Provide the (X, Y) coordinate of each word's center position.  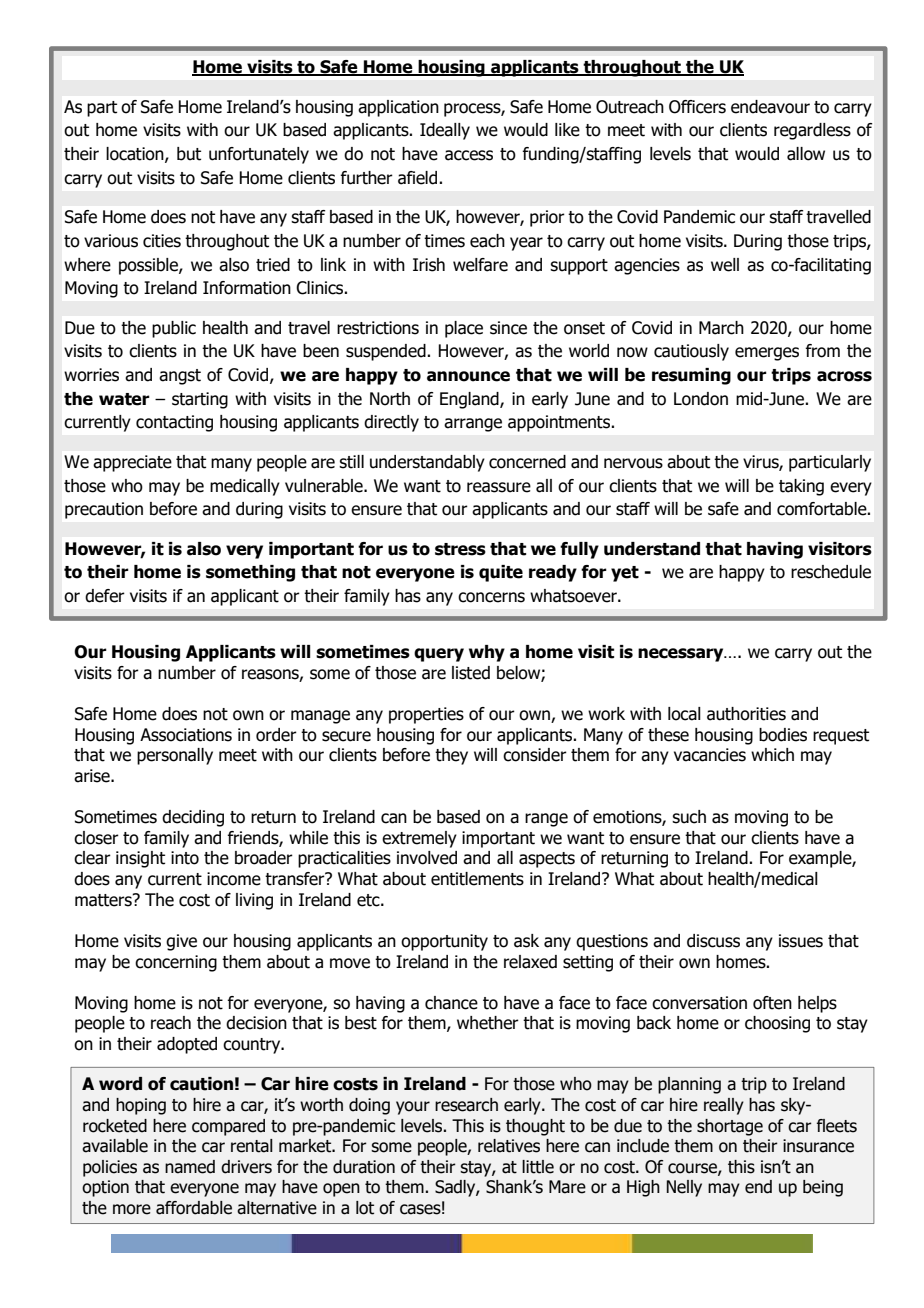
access (469, 155)
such (689, 817)
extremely (419, 839)
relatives (509, 1146)
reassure (499, 487)
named (190, 1167)
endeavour (770, 107)
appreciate (132, 463)
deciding (193, 818)
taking (801, 487)
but (189, 154)
